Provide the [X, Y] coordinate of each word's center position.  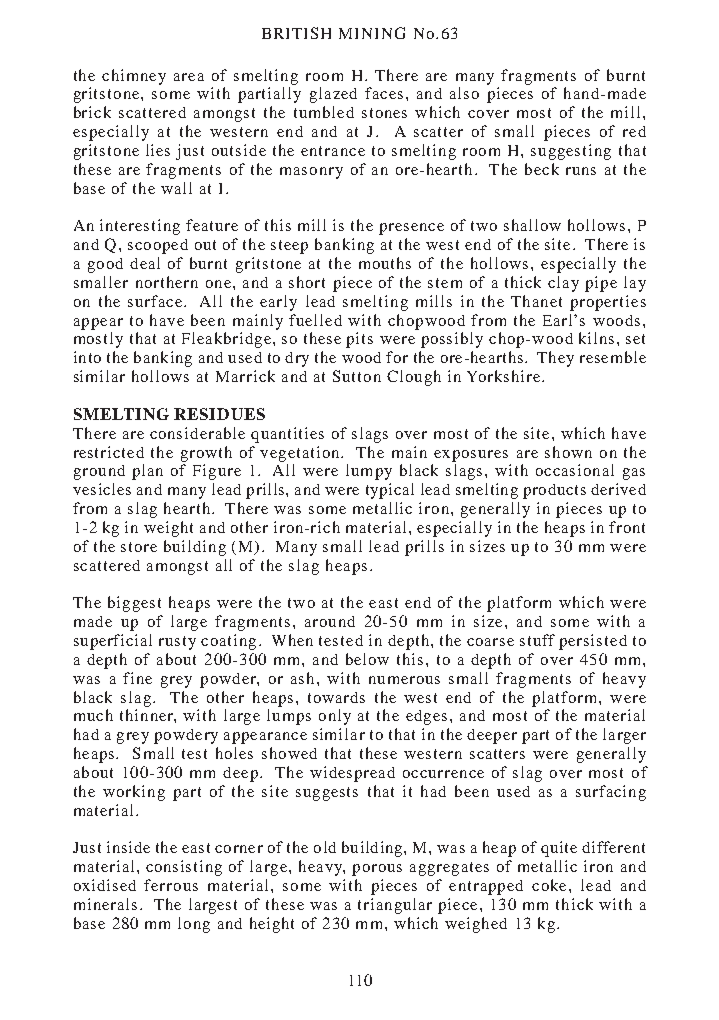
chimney [134, 77]
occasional [575, 470]
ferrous [171, 885]
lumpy [369, 472]
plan [147, 472]
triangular [395, 906]
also [464, 93]
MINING [372, 33]
